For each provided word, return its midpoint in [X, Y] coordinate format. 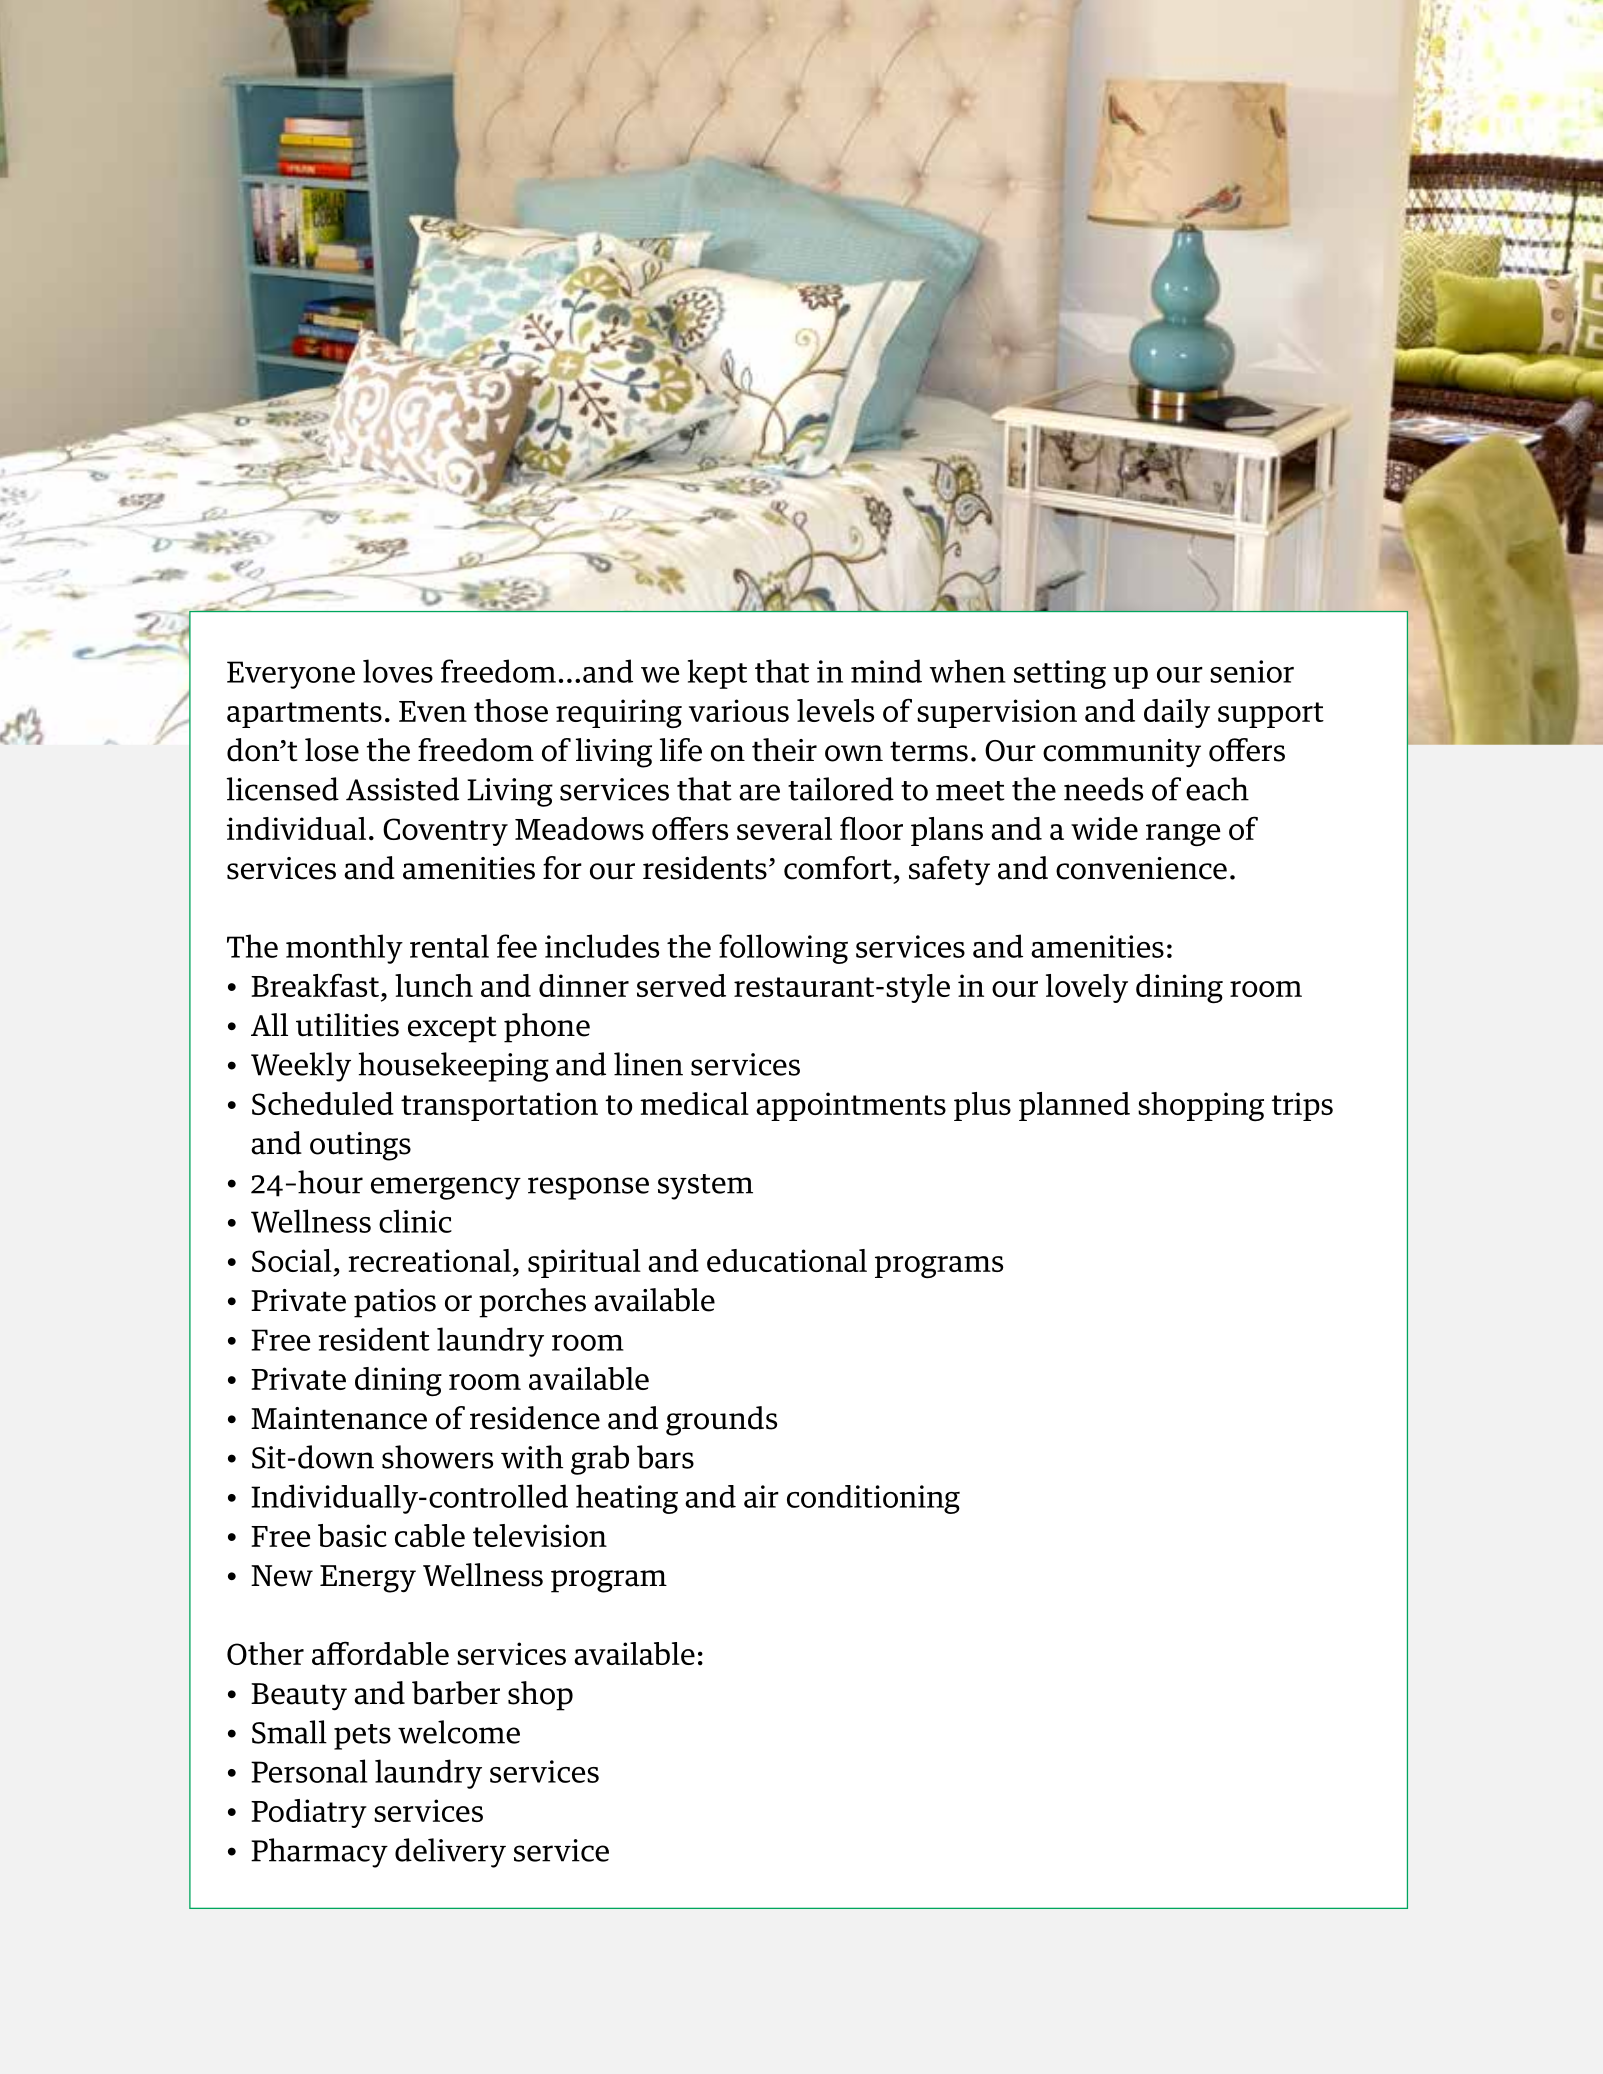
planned [1074, 1106]
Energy [368, 1579]
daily [1177, 713]
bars [665, 1457]
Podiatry [309, 1813]
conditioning [873, 1499]
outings [360, 1146]
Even [433, 711]
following [783, 949]
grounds [721, 1421]
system [705, 1187]
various [739, 710]
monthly [344, 949]
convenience [1141, 868]
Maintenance [339, 1418]
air [761, 1496]
